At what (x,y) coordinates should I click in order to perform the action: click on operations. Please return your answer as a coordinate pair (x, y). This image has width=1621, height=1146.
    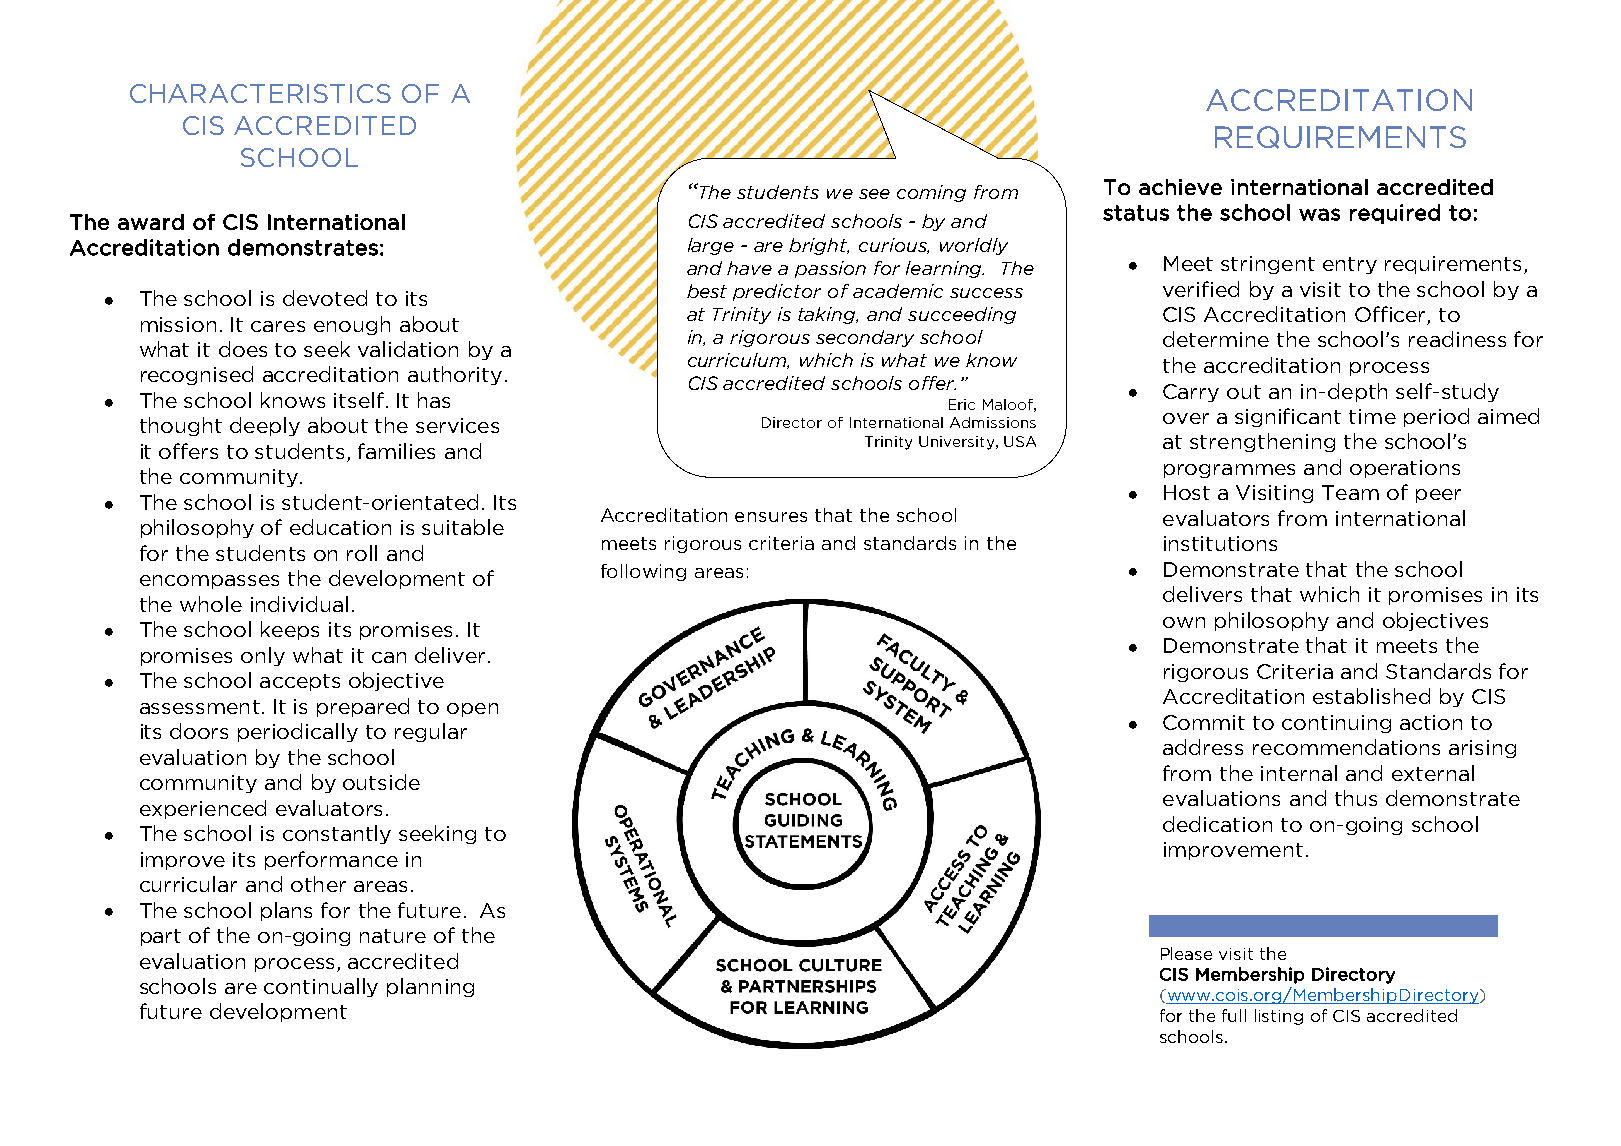
    Looking at the image, I should click on (1405, 469).
